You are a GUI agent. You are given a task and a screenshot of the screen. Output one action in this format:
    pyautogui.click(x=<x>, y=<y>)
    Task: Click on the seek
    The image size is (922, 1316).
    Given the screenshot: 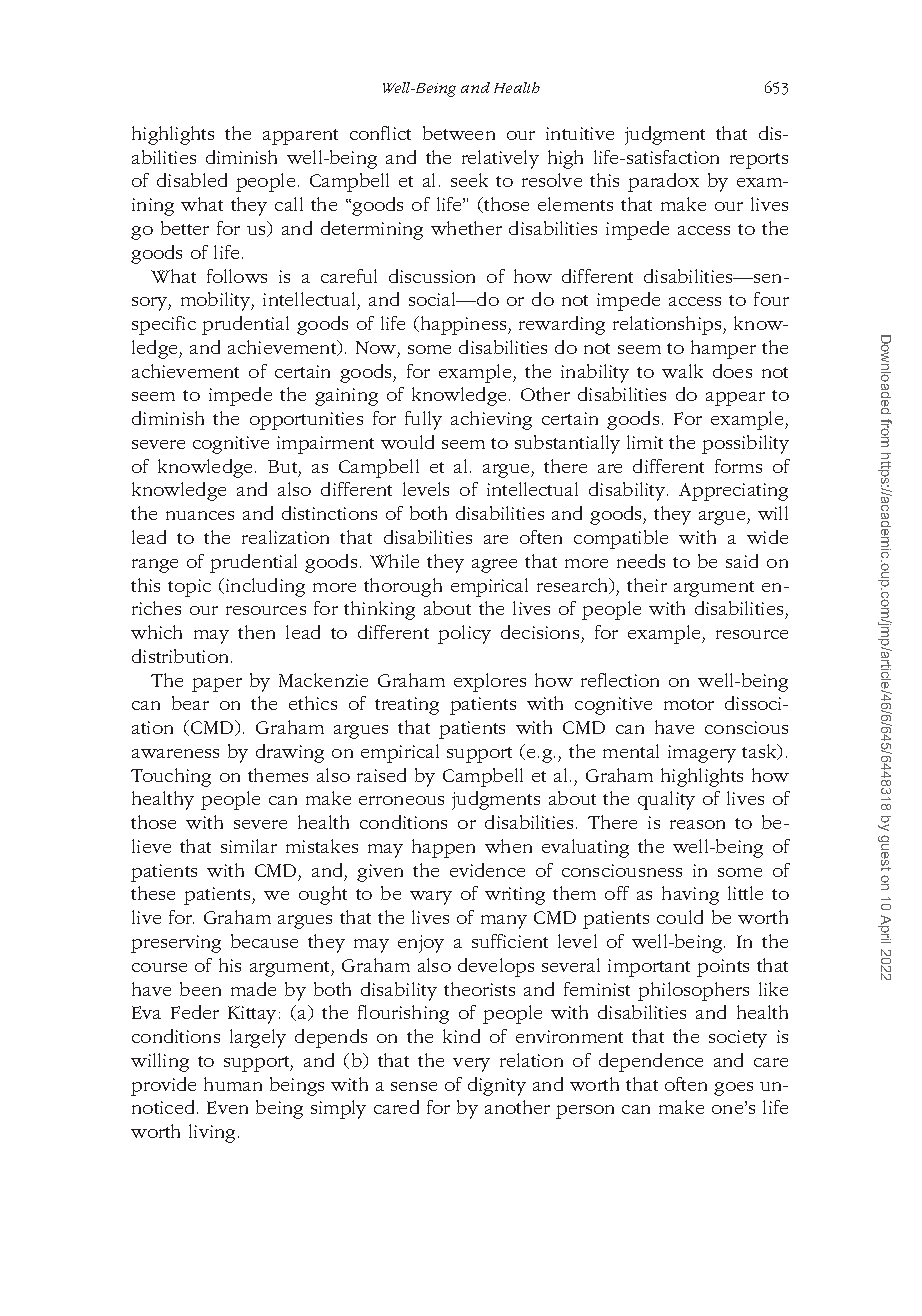 What is the action you would take?
    pyautogui.click(x=469, y=180)
